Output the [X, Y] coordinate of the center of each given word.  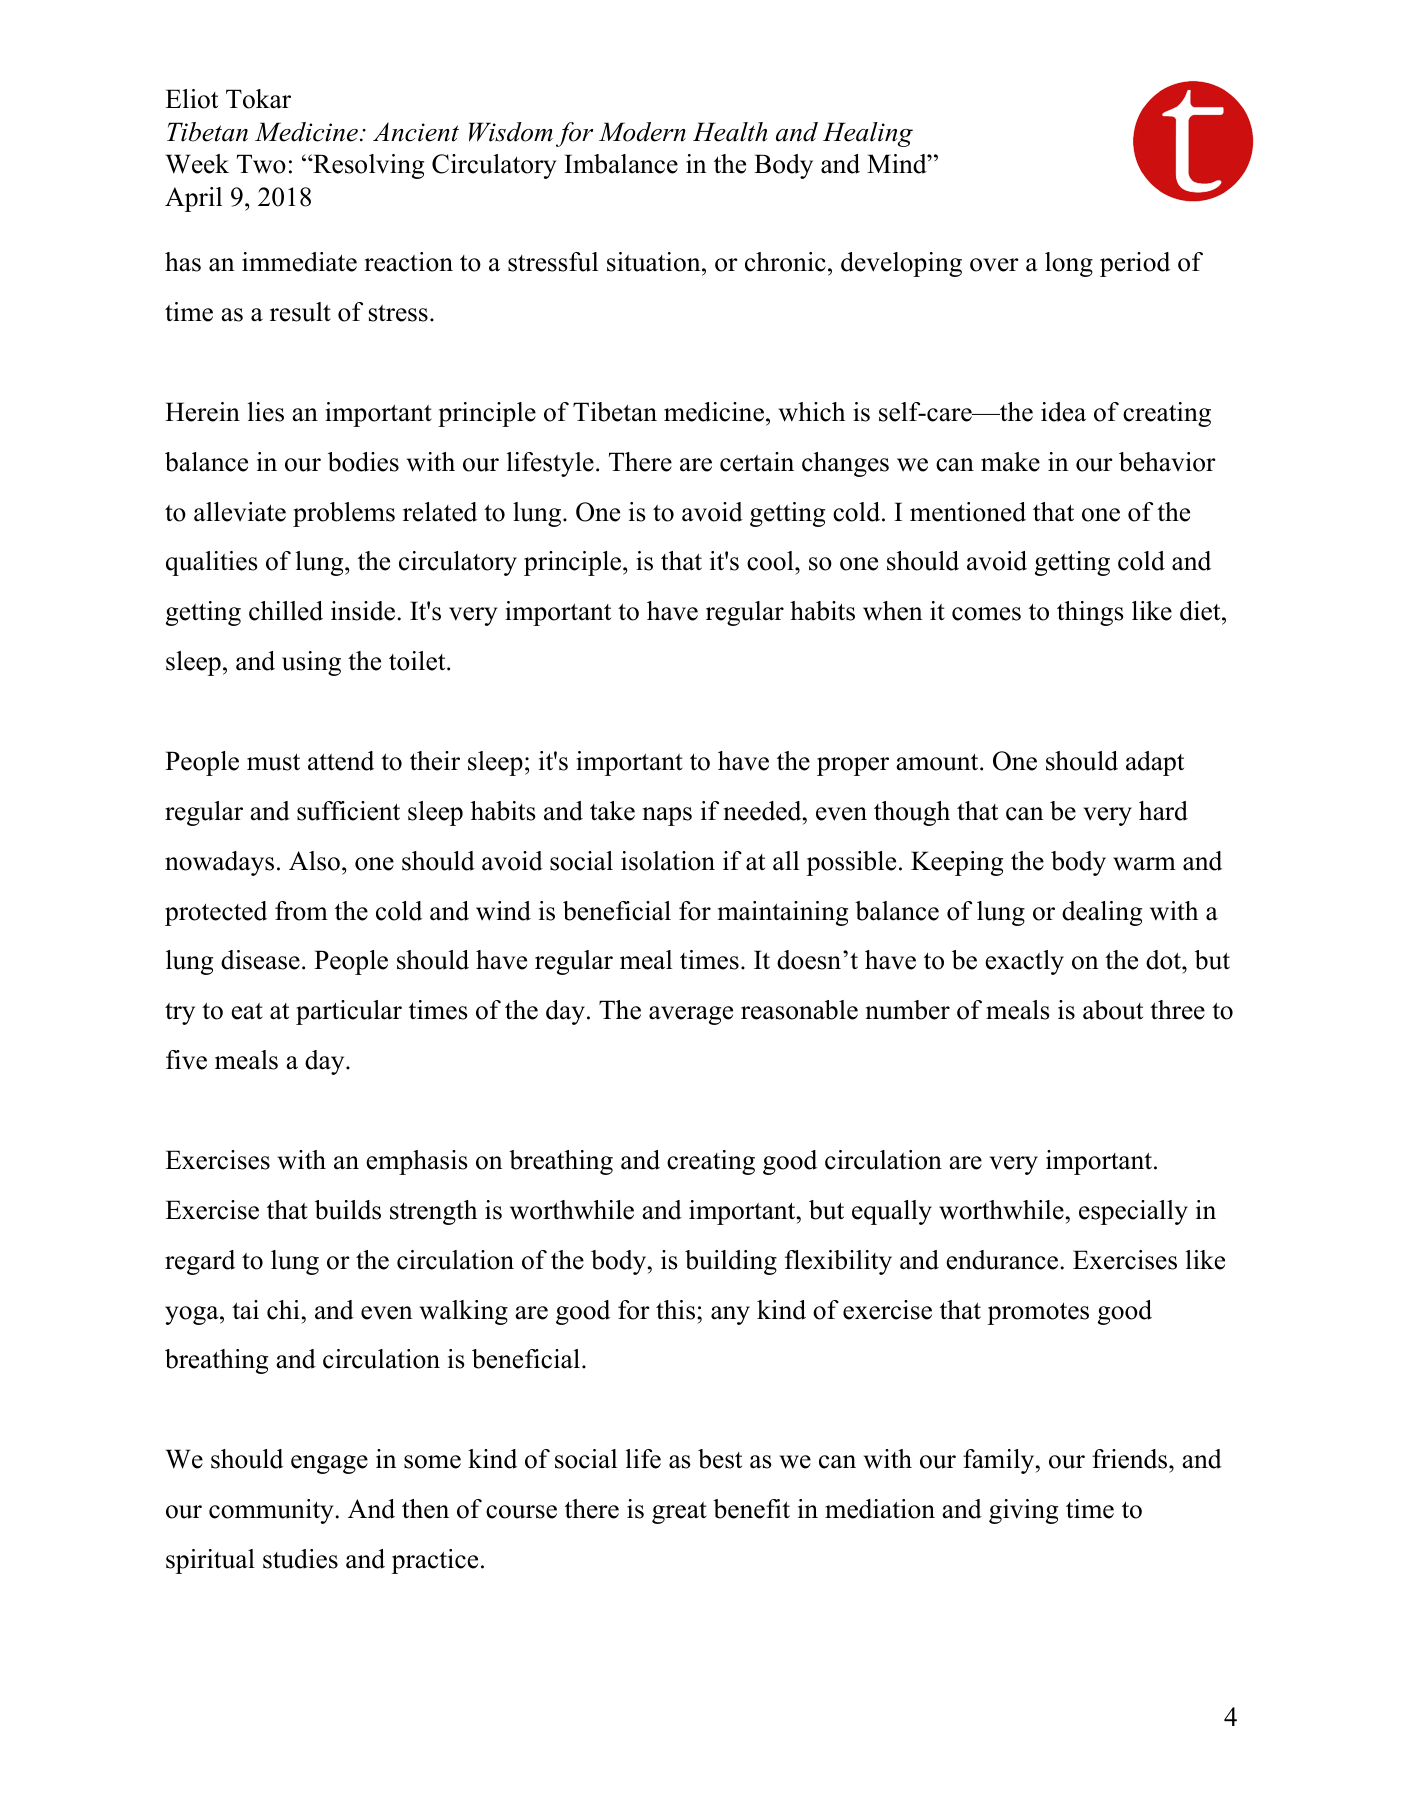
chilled [286, 611]
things [1090, 613]
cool [770, 561]
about [1113, 1010]
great [679, 1513]
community [272, 1511]
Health [730, 132]
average [691, 1015]
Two [261, 164]
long [1069, 264]
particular [349, 1012]
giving [1023, 1511]
